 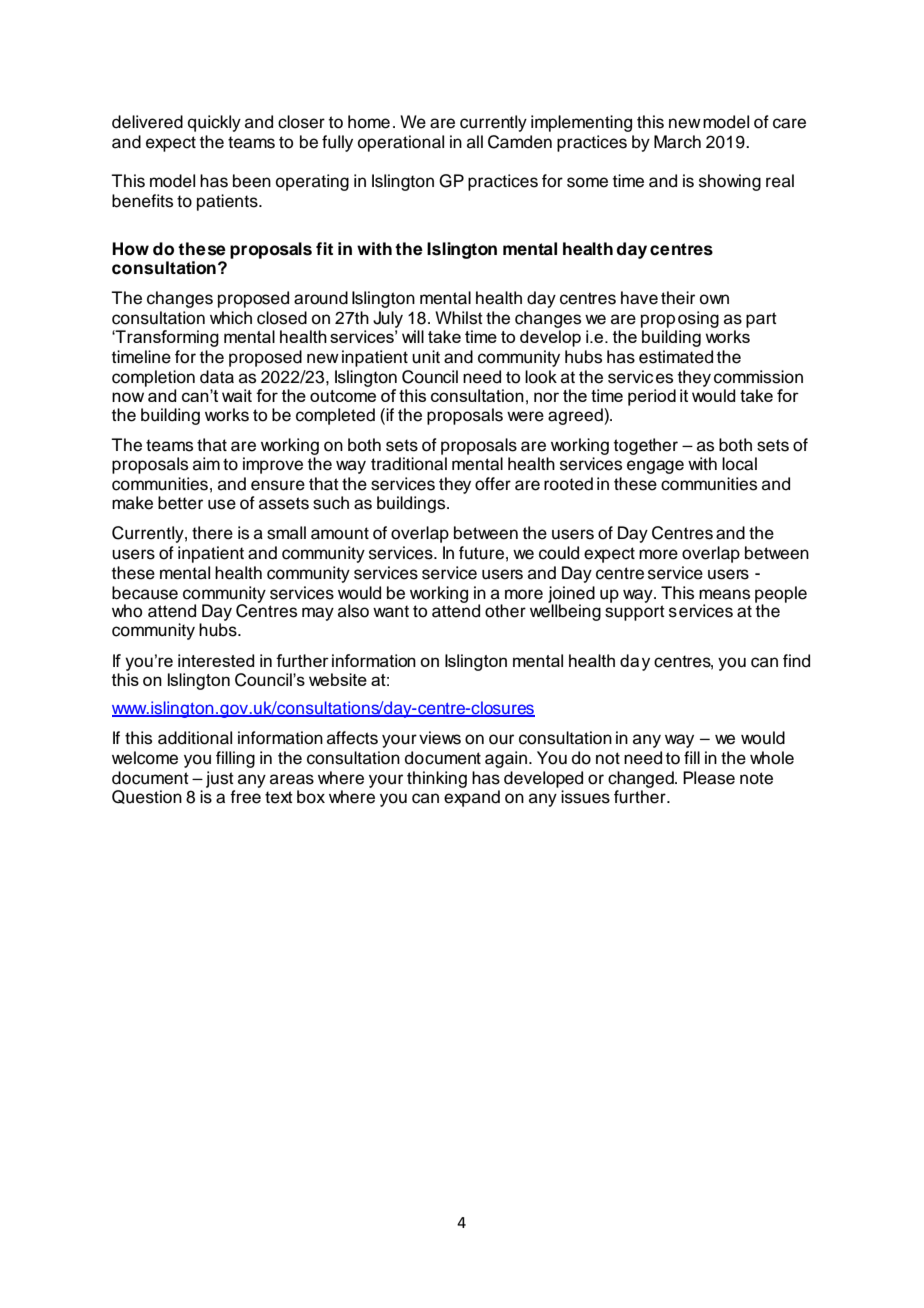 I want to click on thinking, so click(x=437, y=779).
